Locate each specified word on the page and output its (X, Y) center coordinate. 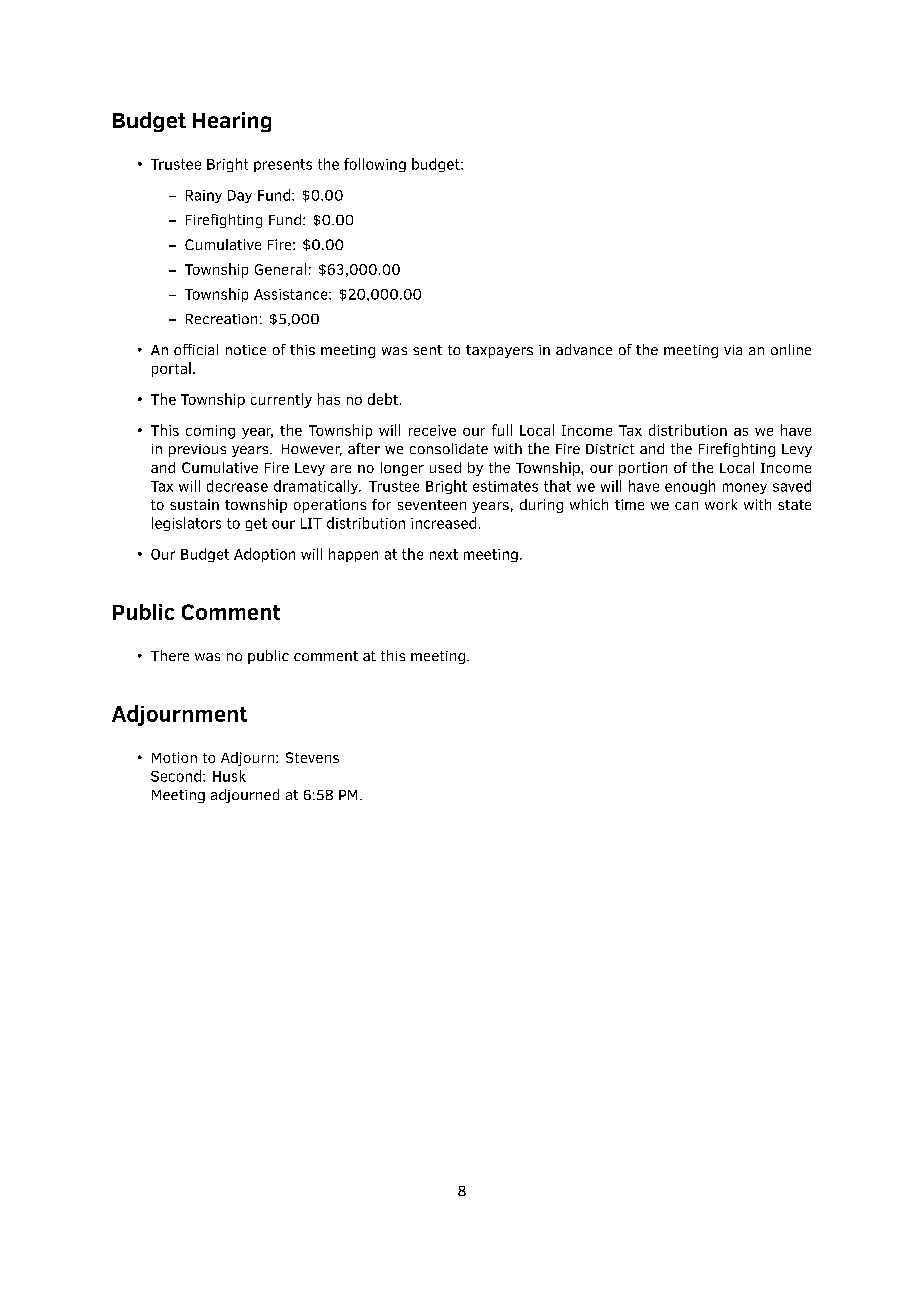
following (375, 165)
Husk (229, 776)
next (444, 554)
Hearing (232, 122)
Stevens (312, 757)
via (733, 350)
